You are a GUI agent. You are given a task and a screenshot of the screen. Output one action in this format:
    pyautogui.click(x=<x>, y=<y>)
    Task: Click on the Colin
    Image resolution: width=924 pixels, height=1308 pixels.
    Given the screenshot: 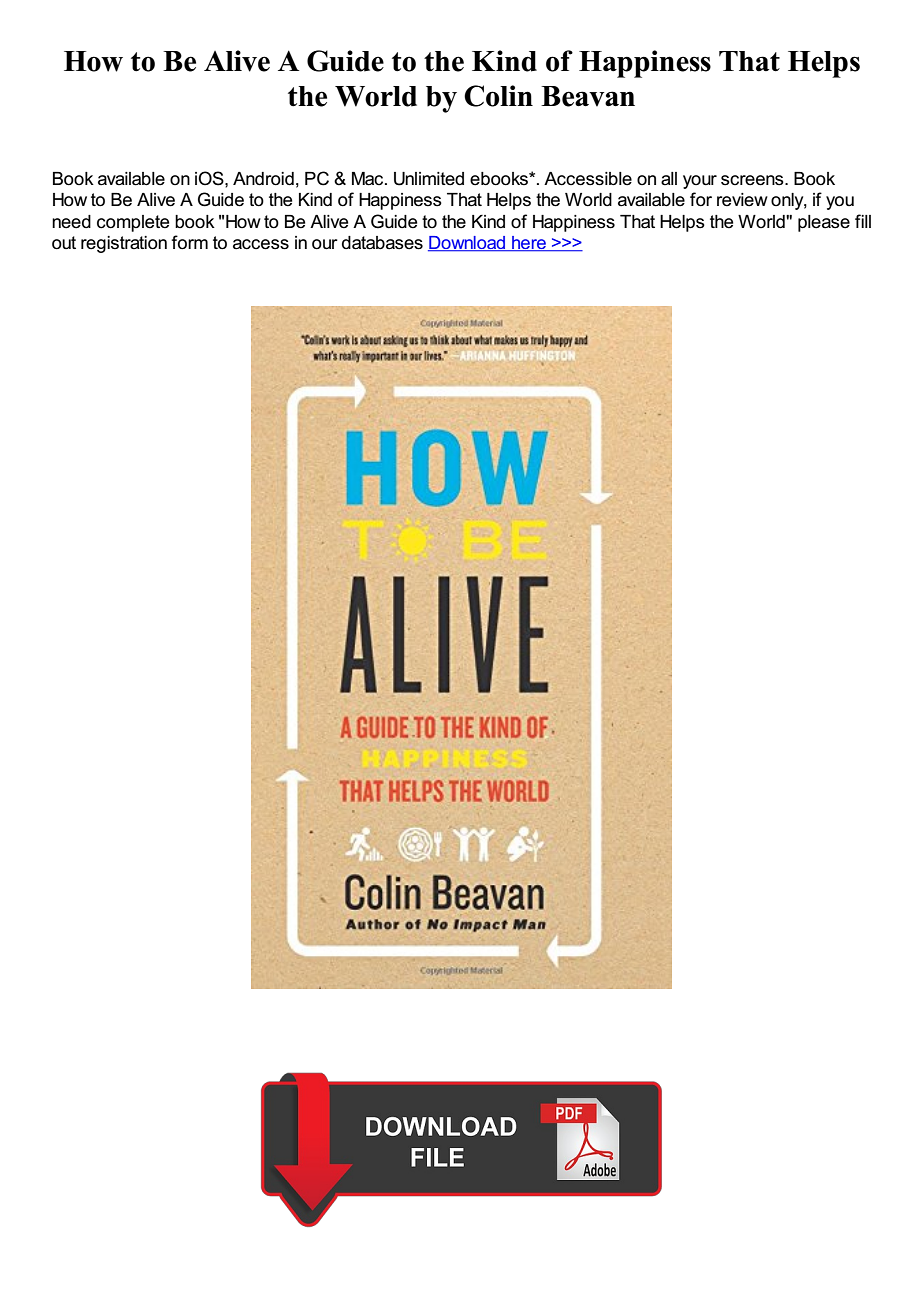 What is the action you would take?
    pyautogui.click(x=498, y=96)
